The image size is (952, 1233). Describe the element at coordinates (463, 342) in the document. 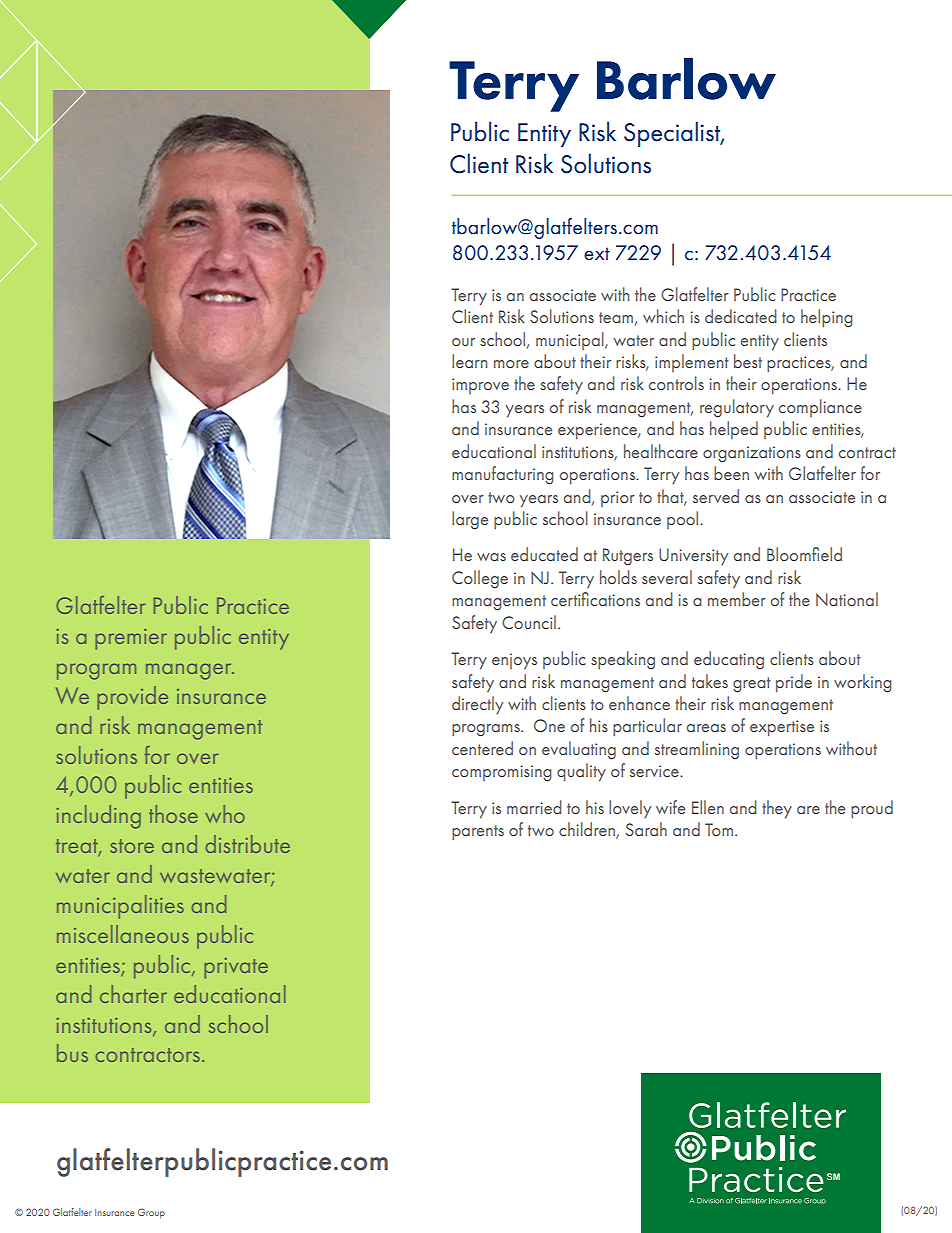

I see `our` at that location.
